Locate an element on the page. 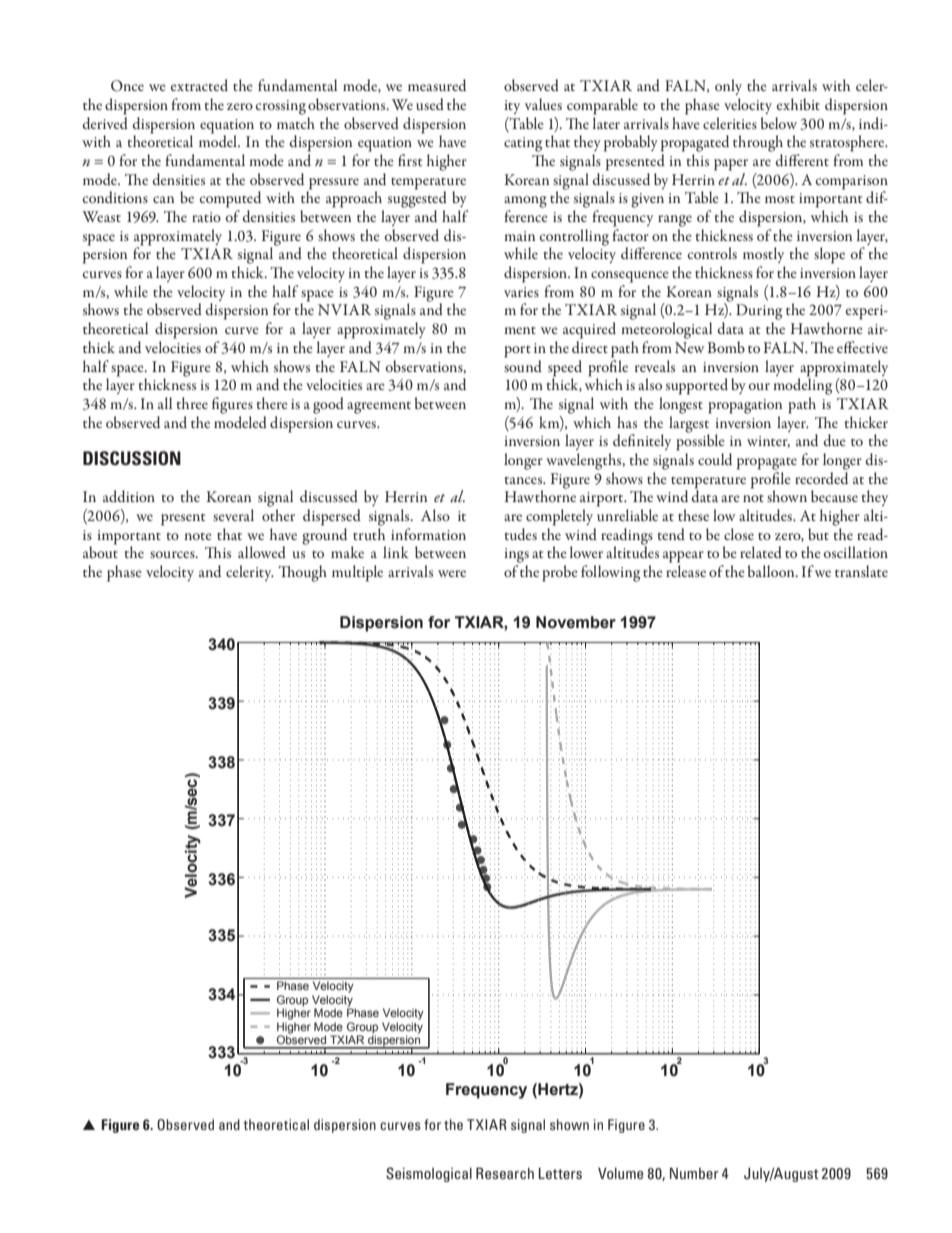 The width and height of the page is (952, 1233). used is located at coordinates (430, 104).
